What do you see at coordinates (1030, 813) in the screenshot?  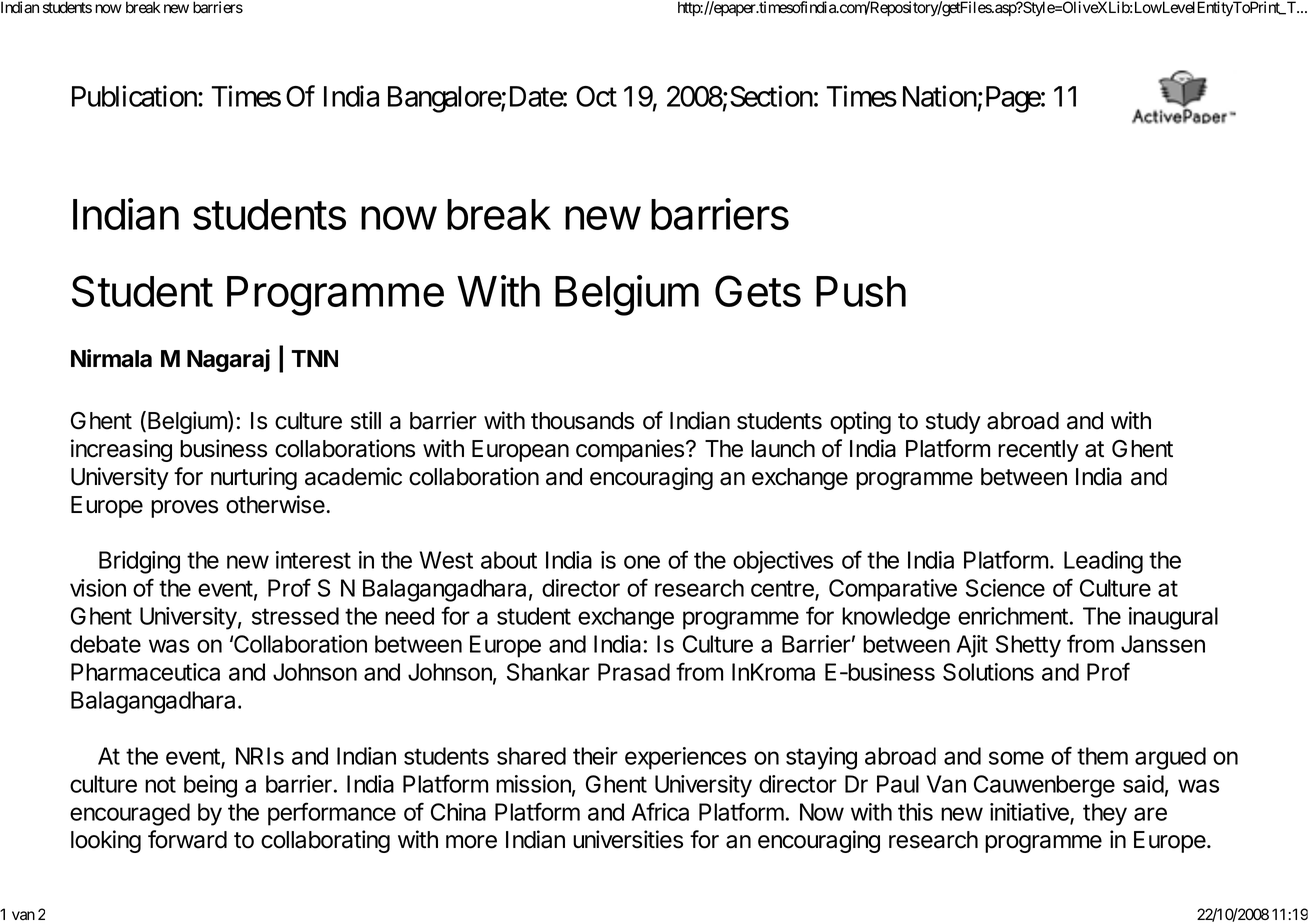 I see `initiative` at bounding box center [1030, 813].
